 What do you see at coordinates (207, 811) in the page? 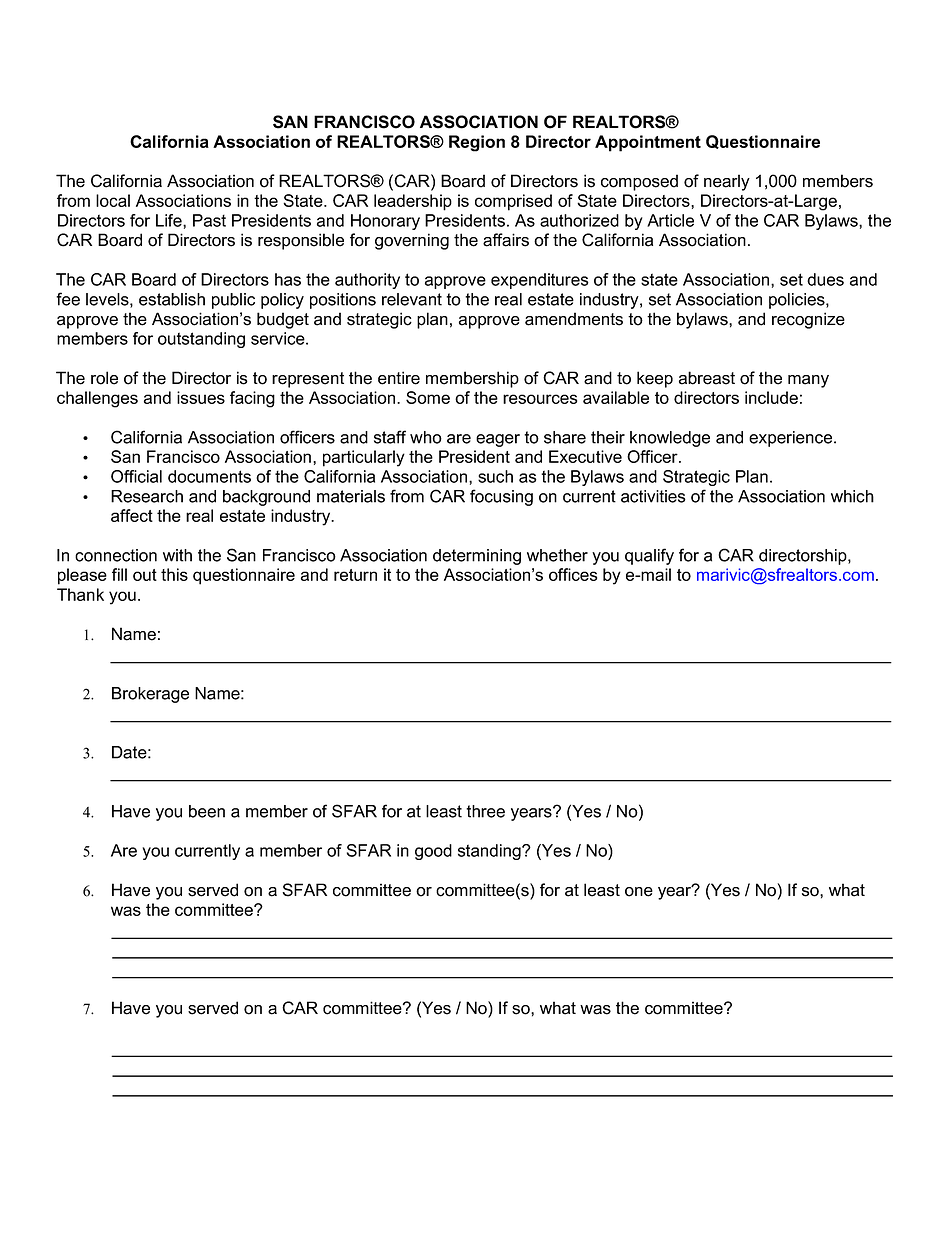
I see `been` at bounding box center [207, 811].
